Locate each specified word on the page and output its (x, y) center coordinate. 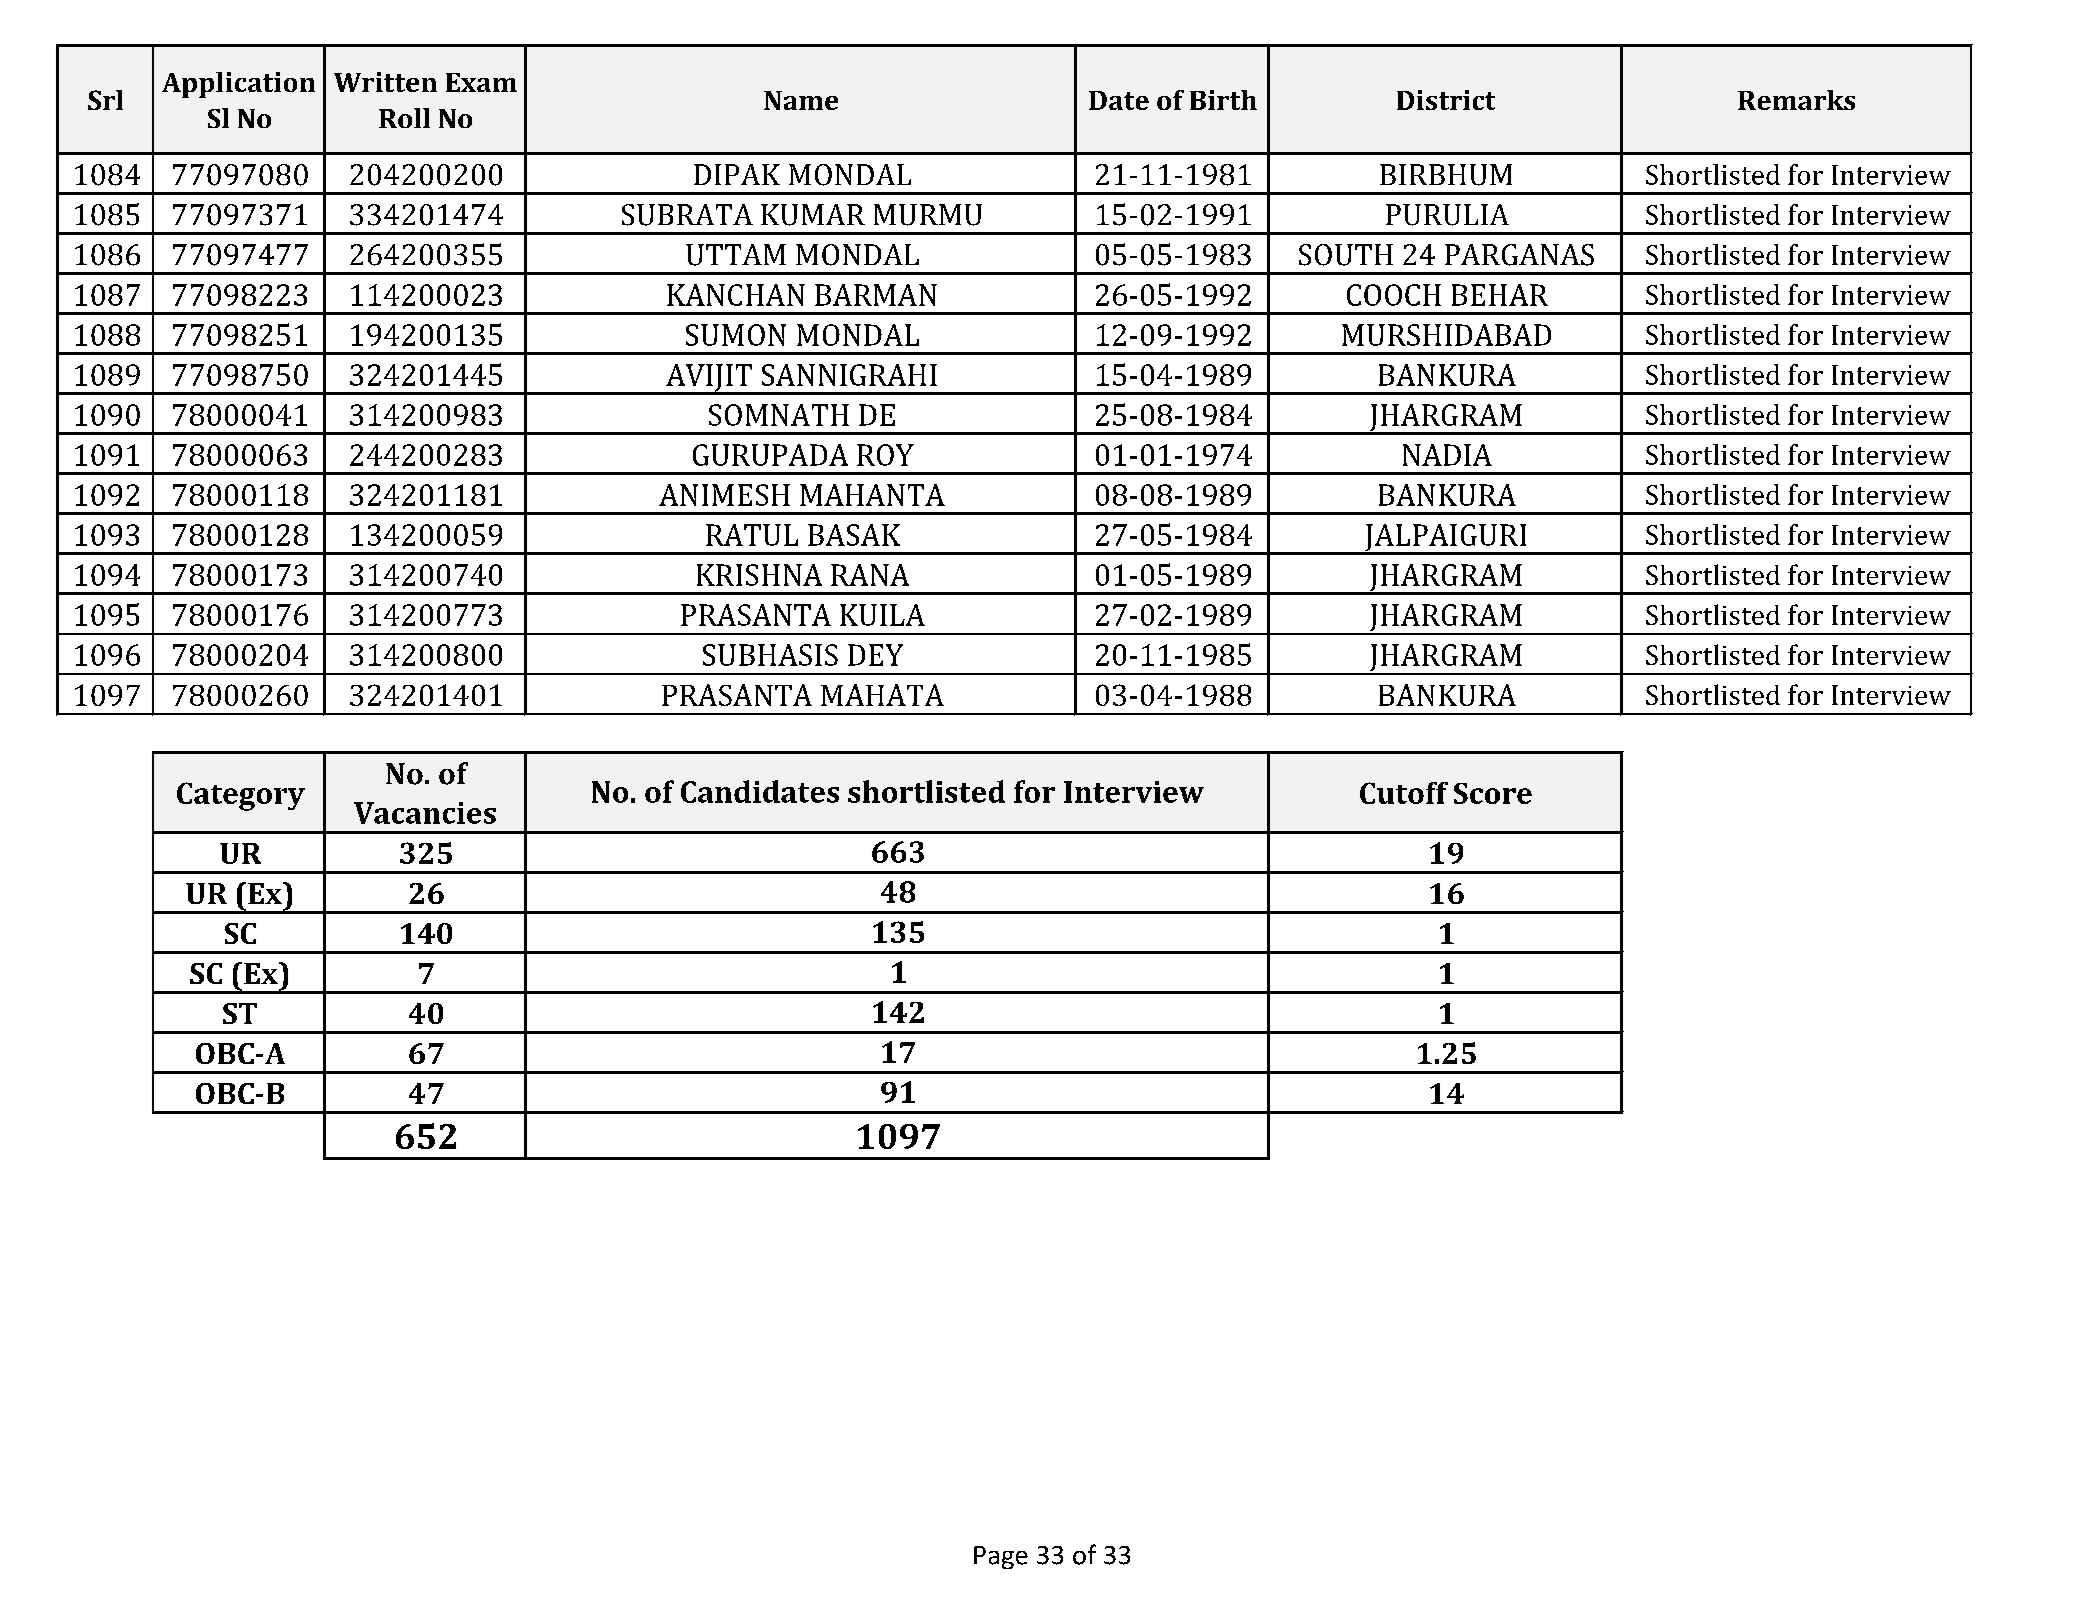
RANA (870, 575)
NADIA (1447, 455)
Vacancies (425, 813)
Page (1001, 1557)
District (1446, 100)
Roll (404, 118)
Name (801, 100)
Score (1493, 793)
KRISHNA (759, 575)
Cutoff (1404, 793)
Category (241, 796)
